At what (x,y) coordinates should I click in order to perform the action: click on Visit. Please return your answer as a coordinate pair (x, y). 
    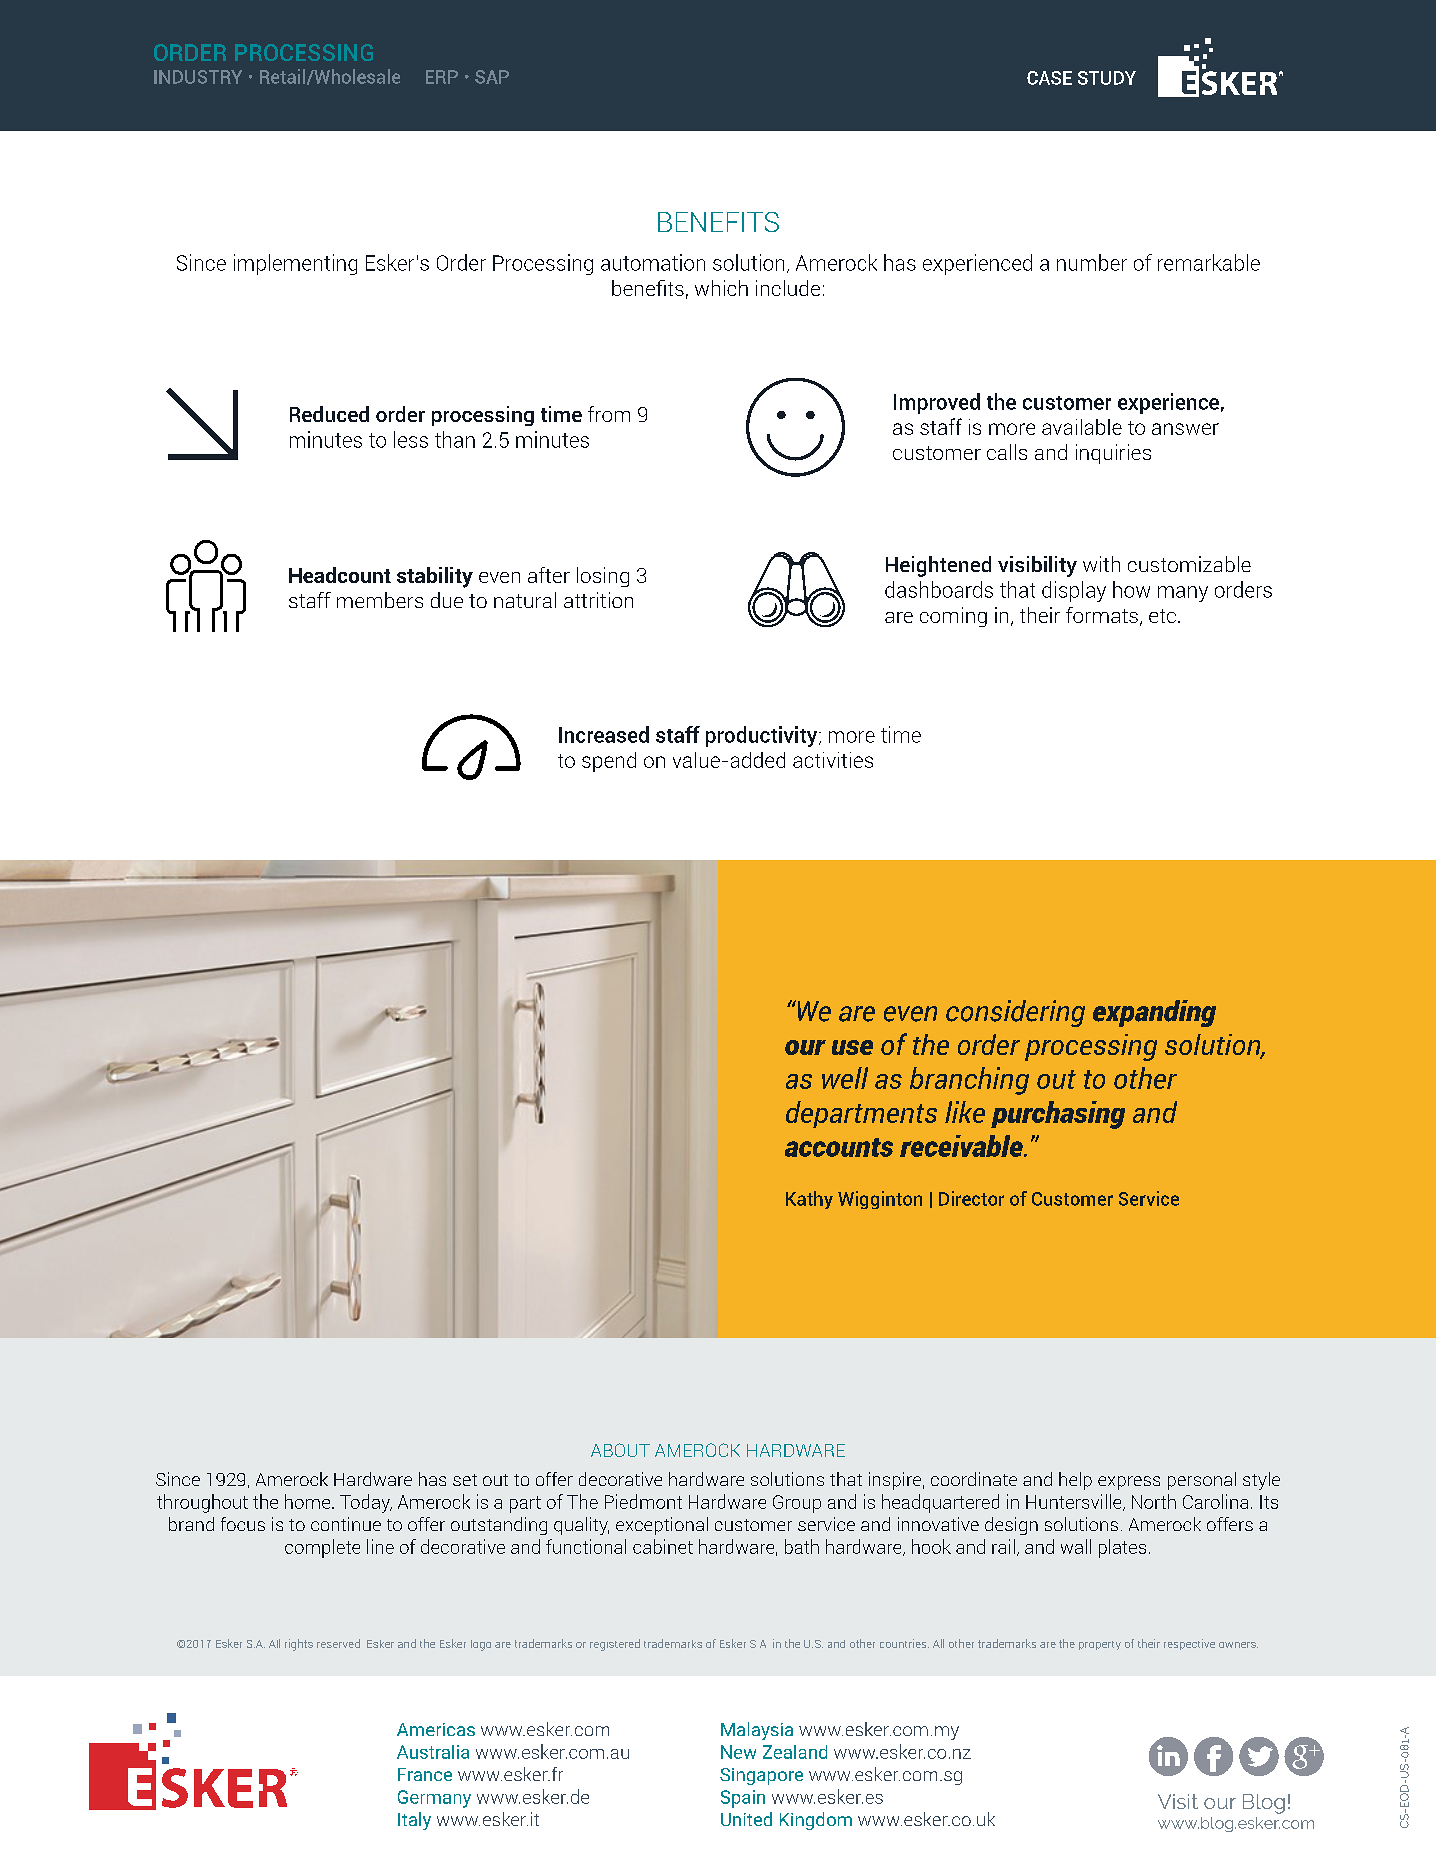
    Looking at the image, I should click on (1178, 1801).
